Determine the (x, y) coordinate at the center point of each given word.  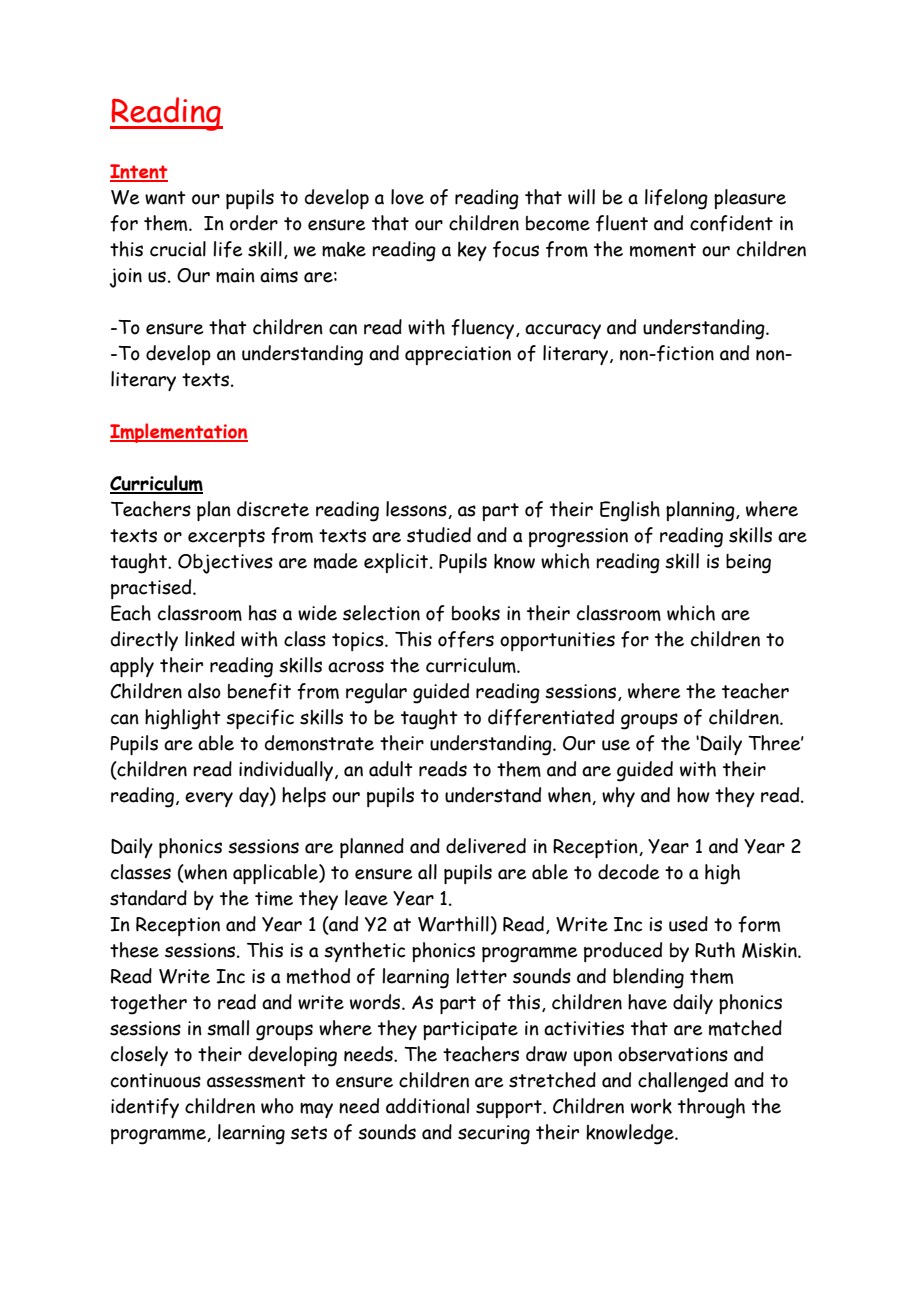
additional (427, 1106)
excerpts (226, 538)
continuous (156, 1080)
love (407, 197)
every (209, 799)
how (693, 795)
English (630, 511)
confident (731, 223)
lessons (417, 510)
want (165, 198)
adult (391, 769)
